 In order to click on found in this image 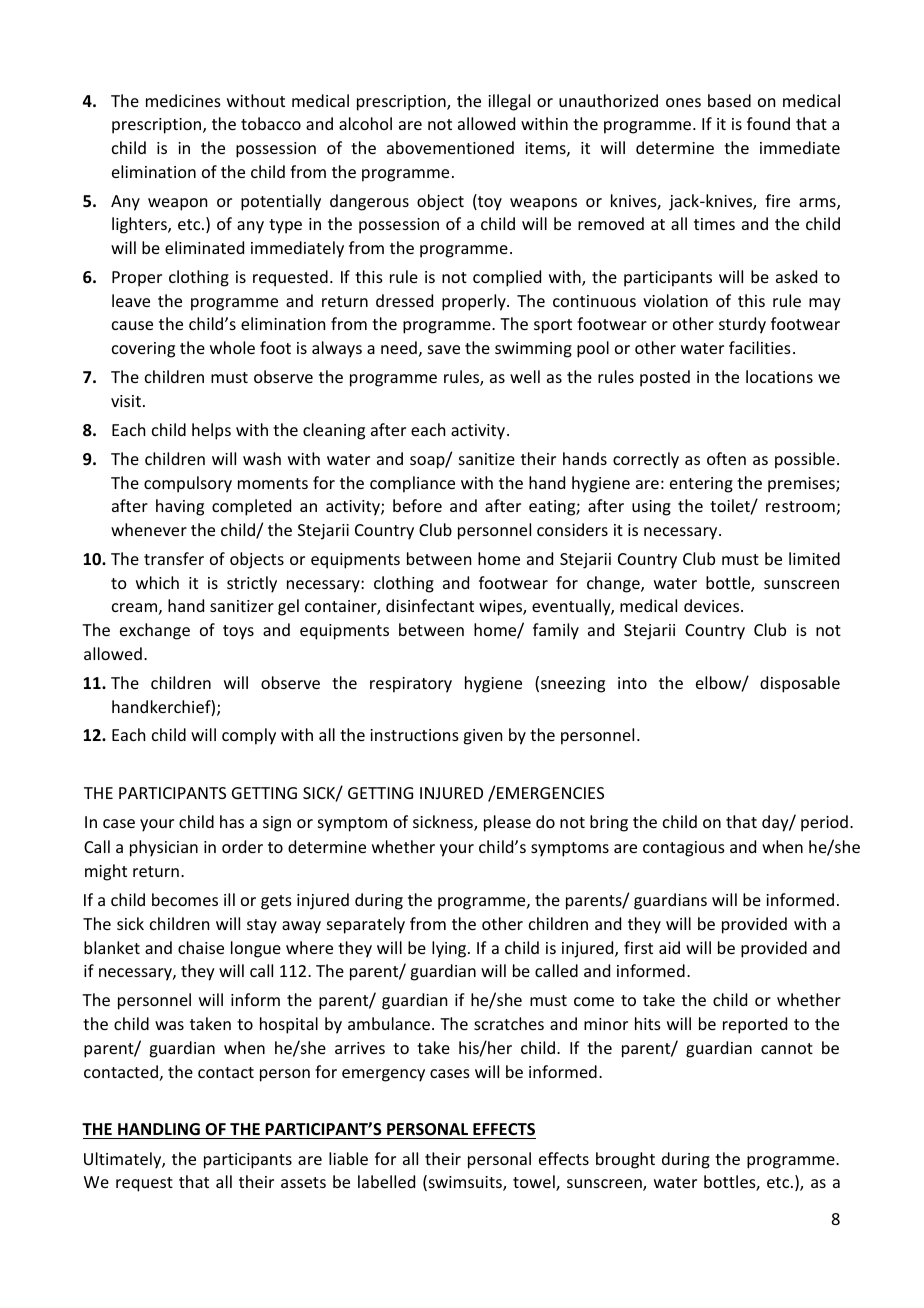, I will do `click(768, 123)`.
